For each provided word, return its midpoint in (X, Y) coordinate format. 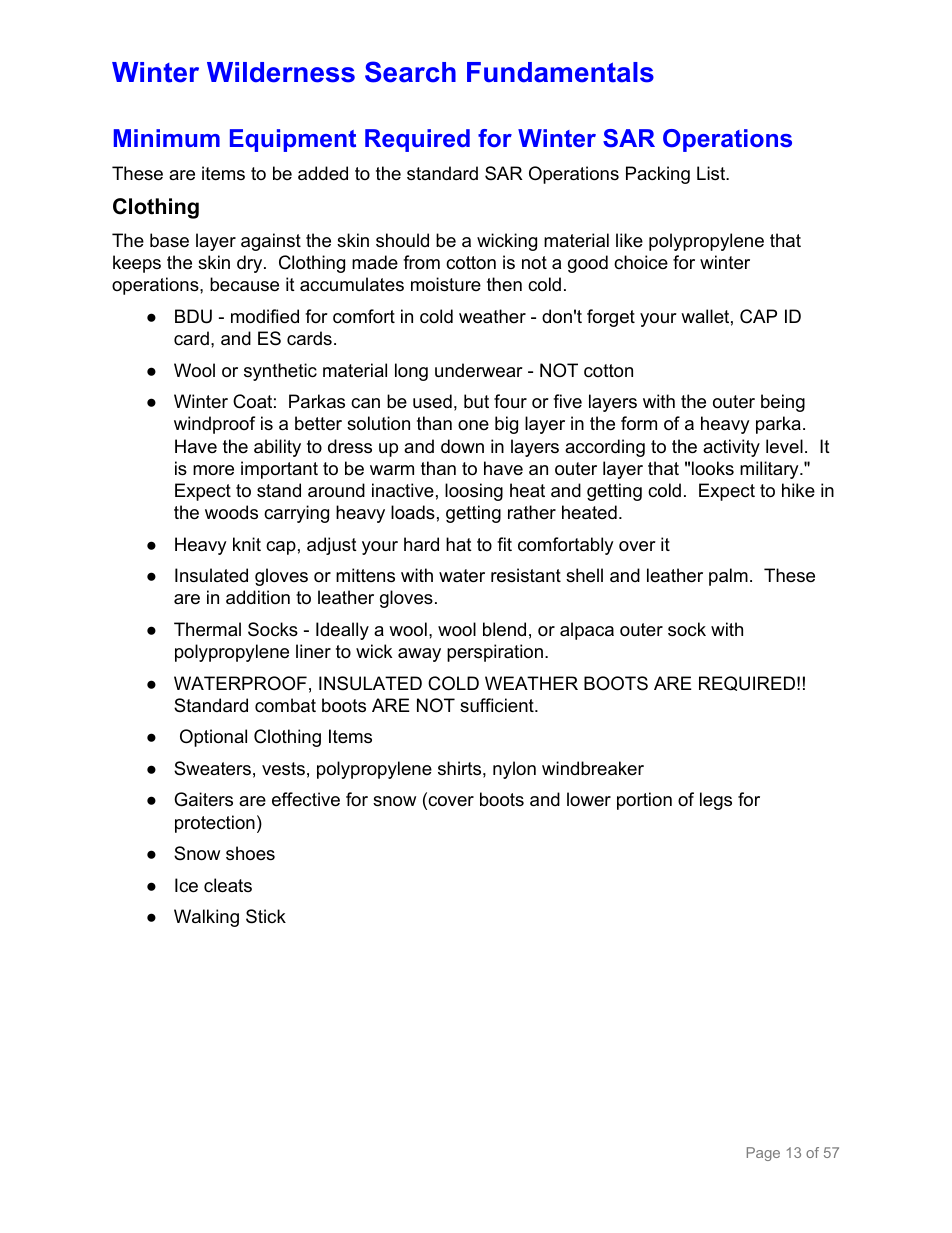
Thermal (207, 629)
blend (504, 629)
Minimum (167, 138)
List (712, 173)
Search (410, 72)
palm (728, 577)
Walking (206, 918)
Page (763, 1154)
